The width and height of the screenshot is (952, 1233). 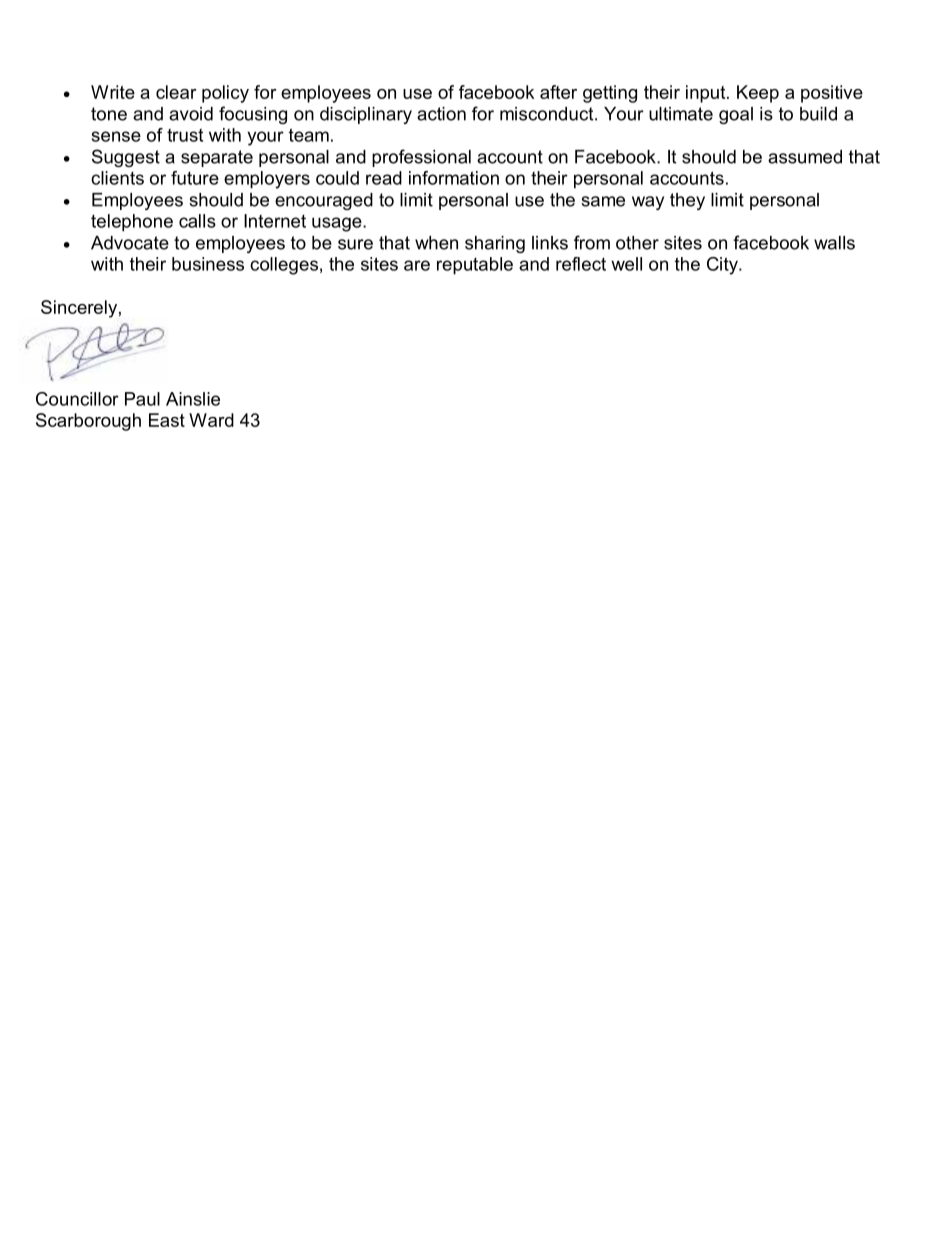 I want to click on business, so click(x=208, y=264).
